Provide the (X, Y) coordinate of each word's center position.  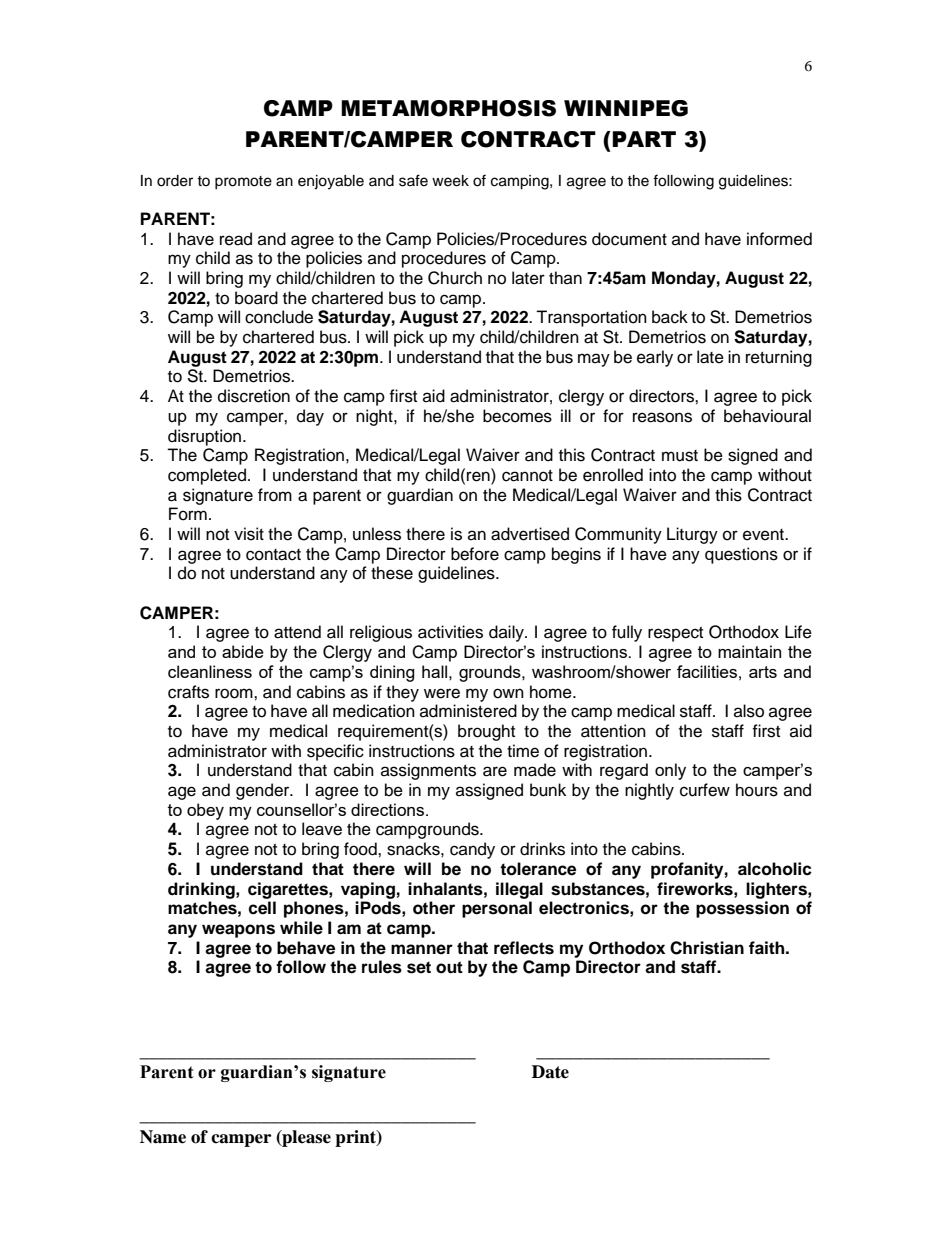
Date (550, 1072)
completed (207, 476)
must (680, 456)
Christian (707, 948)
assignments (428, 771)
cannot (527, 476)
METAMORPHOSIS (448, 108)
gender (264, 791)
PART (644, 139)
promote (243, 182)
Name (163, 1137)
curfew (705, 790)
